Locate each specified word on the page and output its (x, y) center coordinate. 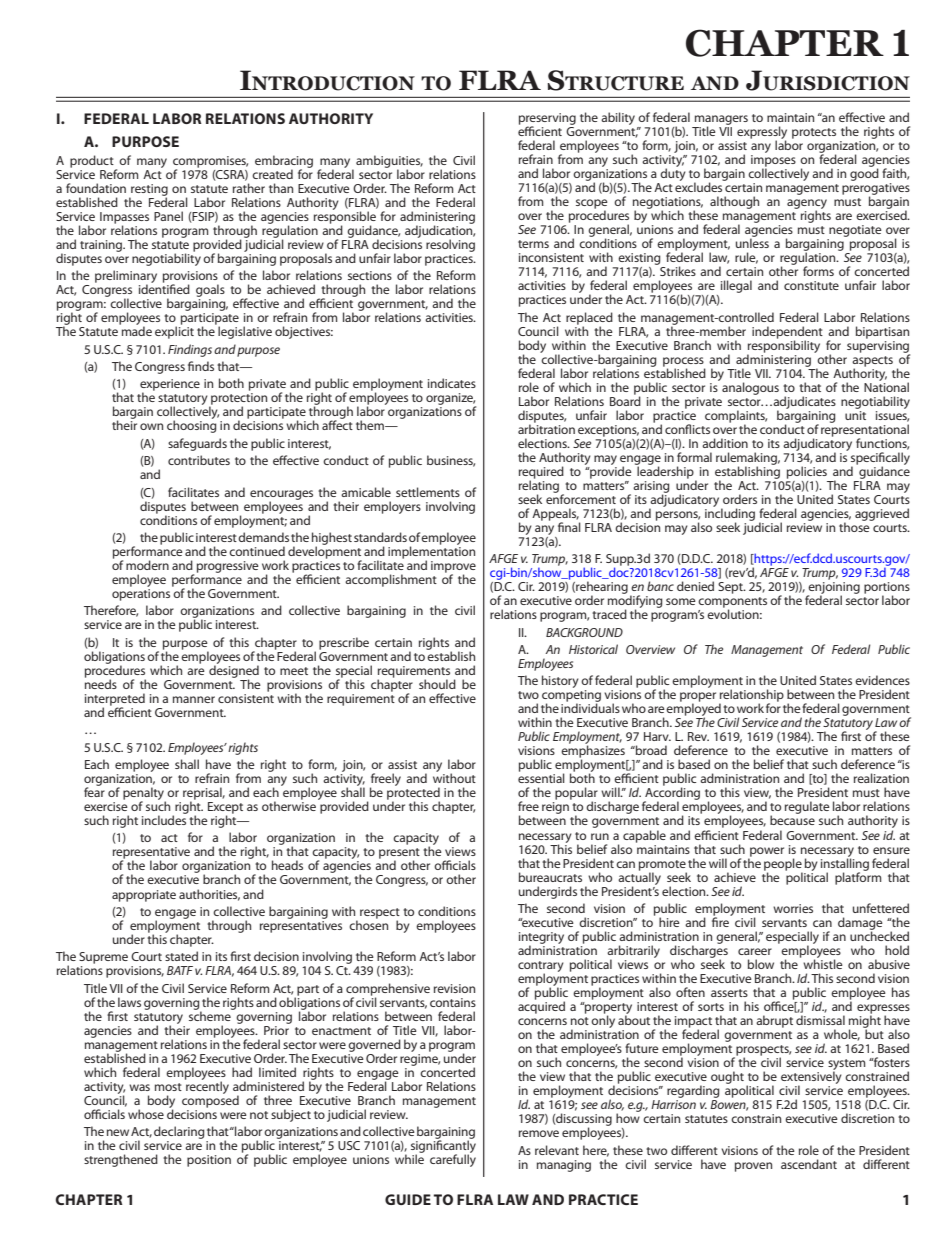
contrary (541, 967)
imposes (773, 162)
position (209, 1161)
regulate (807, 807)
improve (453, 568)
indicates (452, 383)
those (855, 526)
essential (541, 778)
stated (181, 956)
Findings (190, 350)
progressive (228, 567)
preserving (547, 120)
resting (148, 191)
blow (761, 964)
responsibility (783, 346)
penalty (144, 794)
